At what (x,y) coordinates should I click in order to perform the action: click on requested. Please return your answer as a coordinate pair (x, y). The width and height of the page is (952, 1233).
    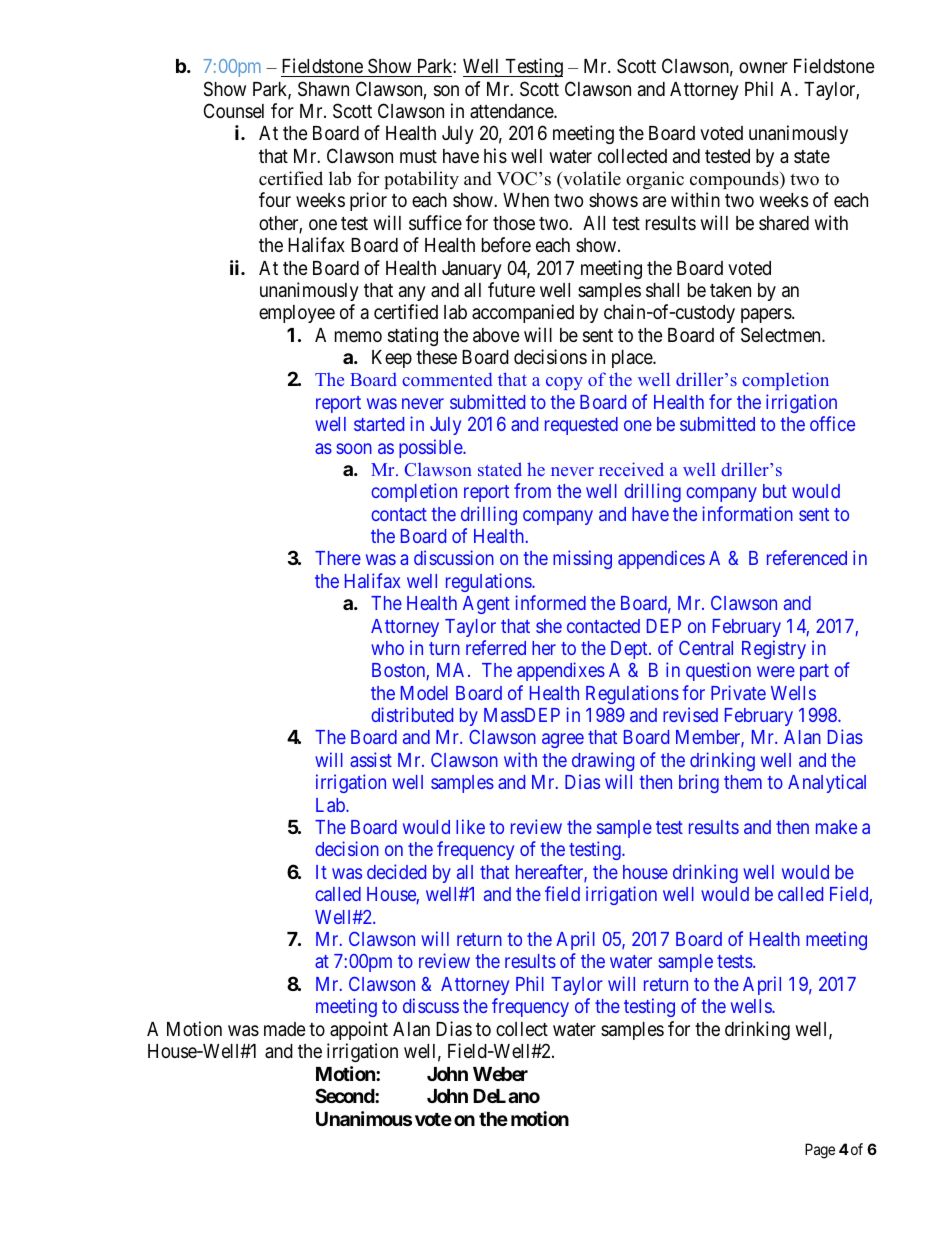
    Looking at the image, I should click on (581, 426).
